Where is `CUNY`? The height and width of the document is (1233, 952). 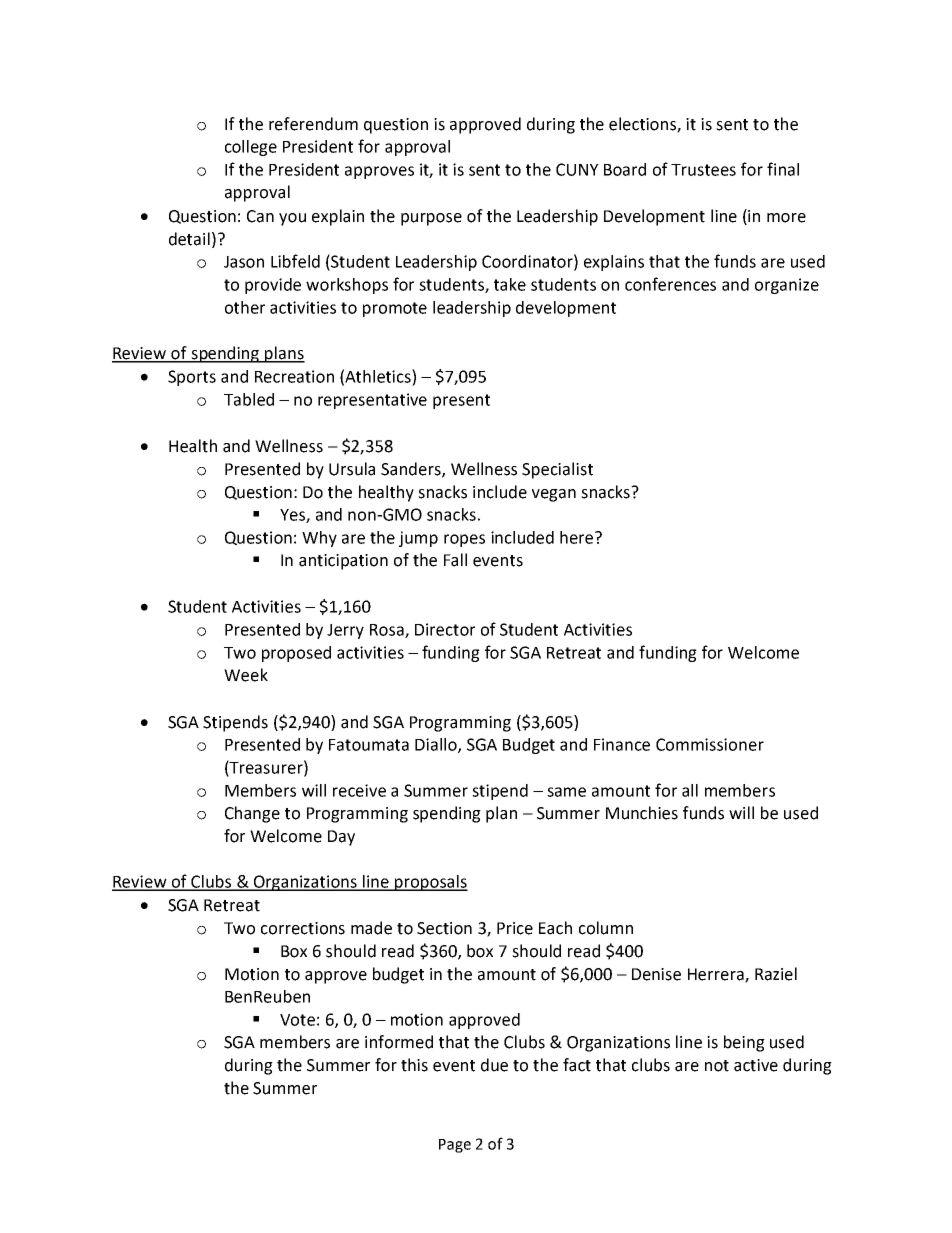 CUNY is located at coordinates (577, 169).
